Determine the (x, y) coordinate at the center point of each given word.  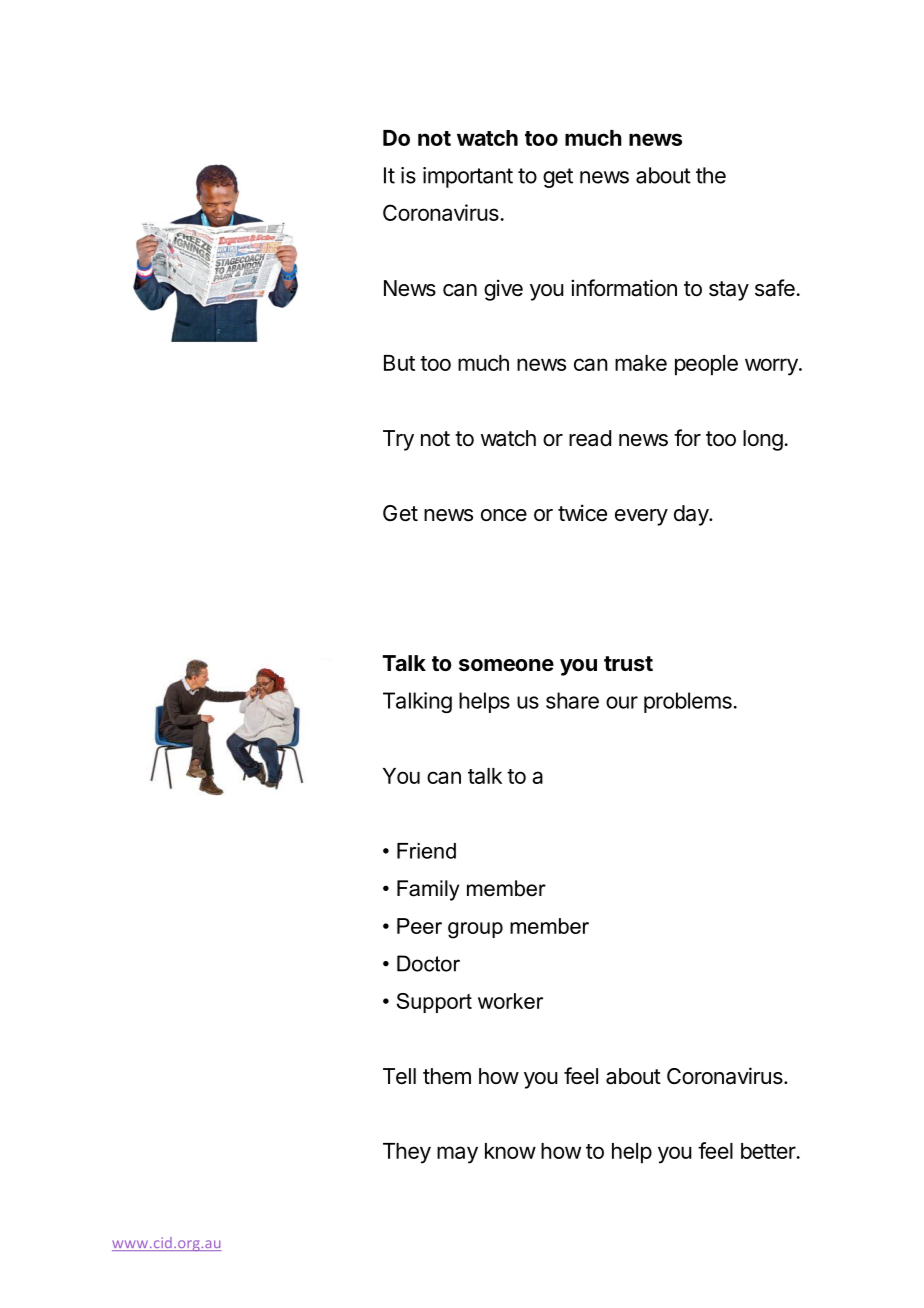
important (468, 177)
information (624, 288)
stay (729, 291)
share (572, 700)
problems (688, 702)
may (457, 1155)
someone (506, 665)
